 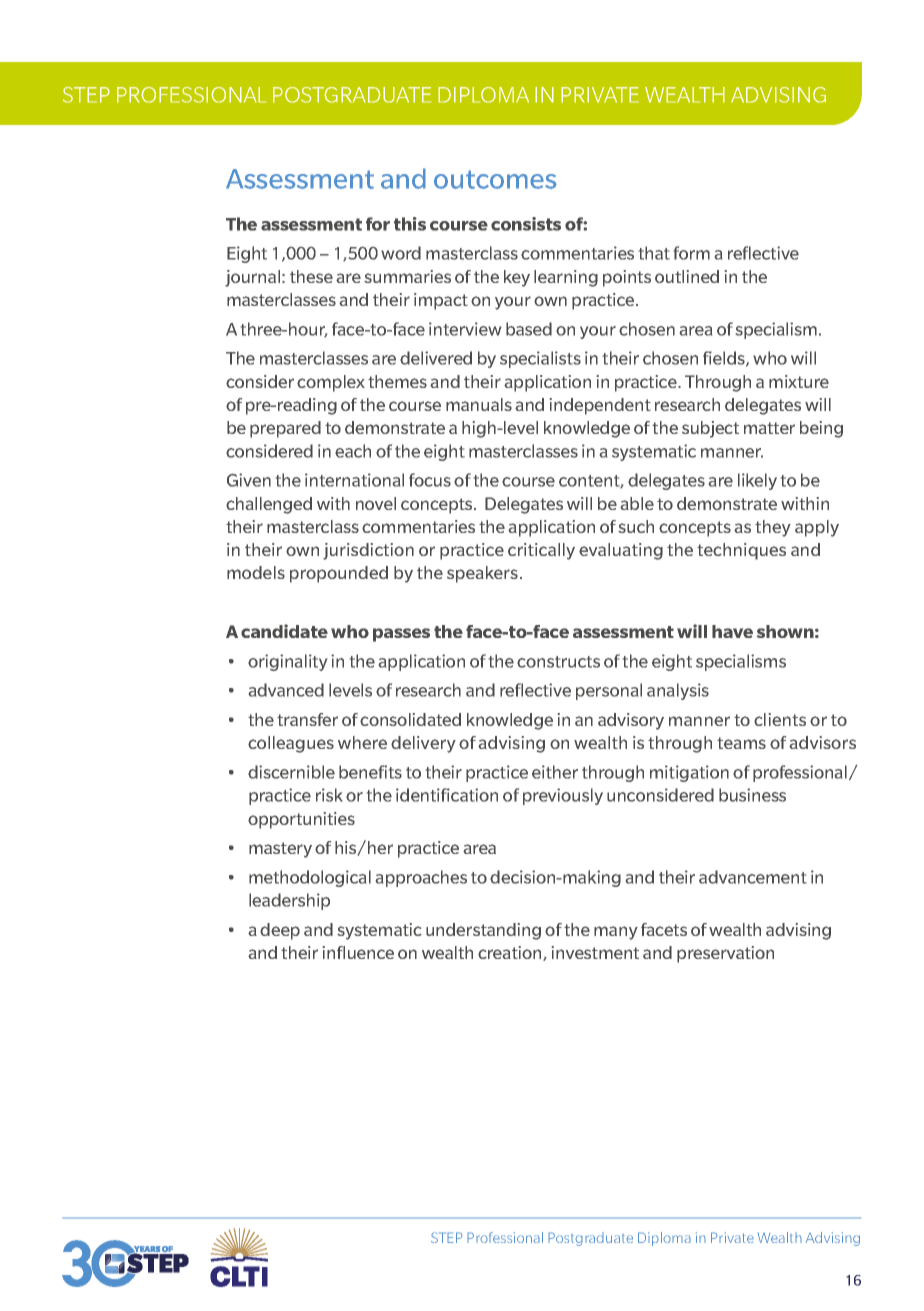 What do you see at coordinates (354, 480) in the screenshot?
I see `international` at bounding box center [354, 480].
